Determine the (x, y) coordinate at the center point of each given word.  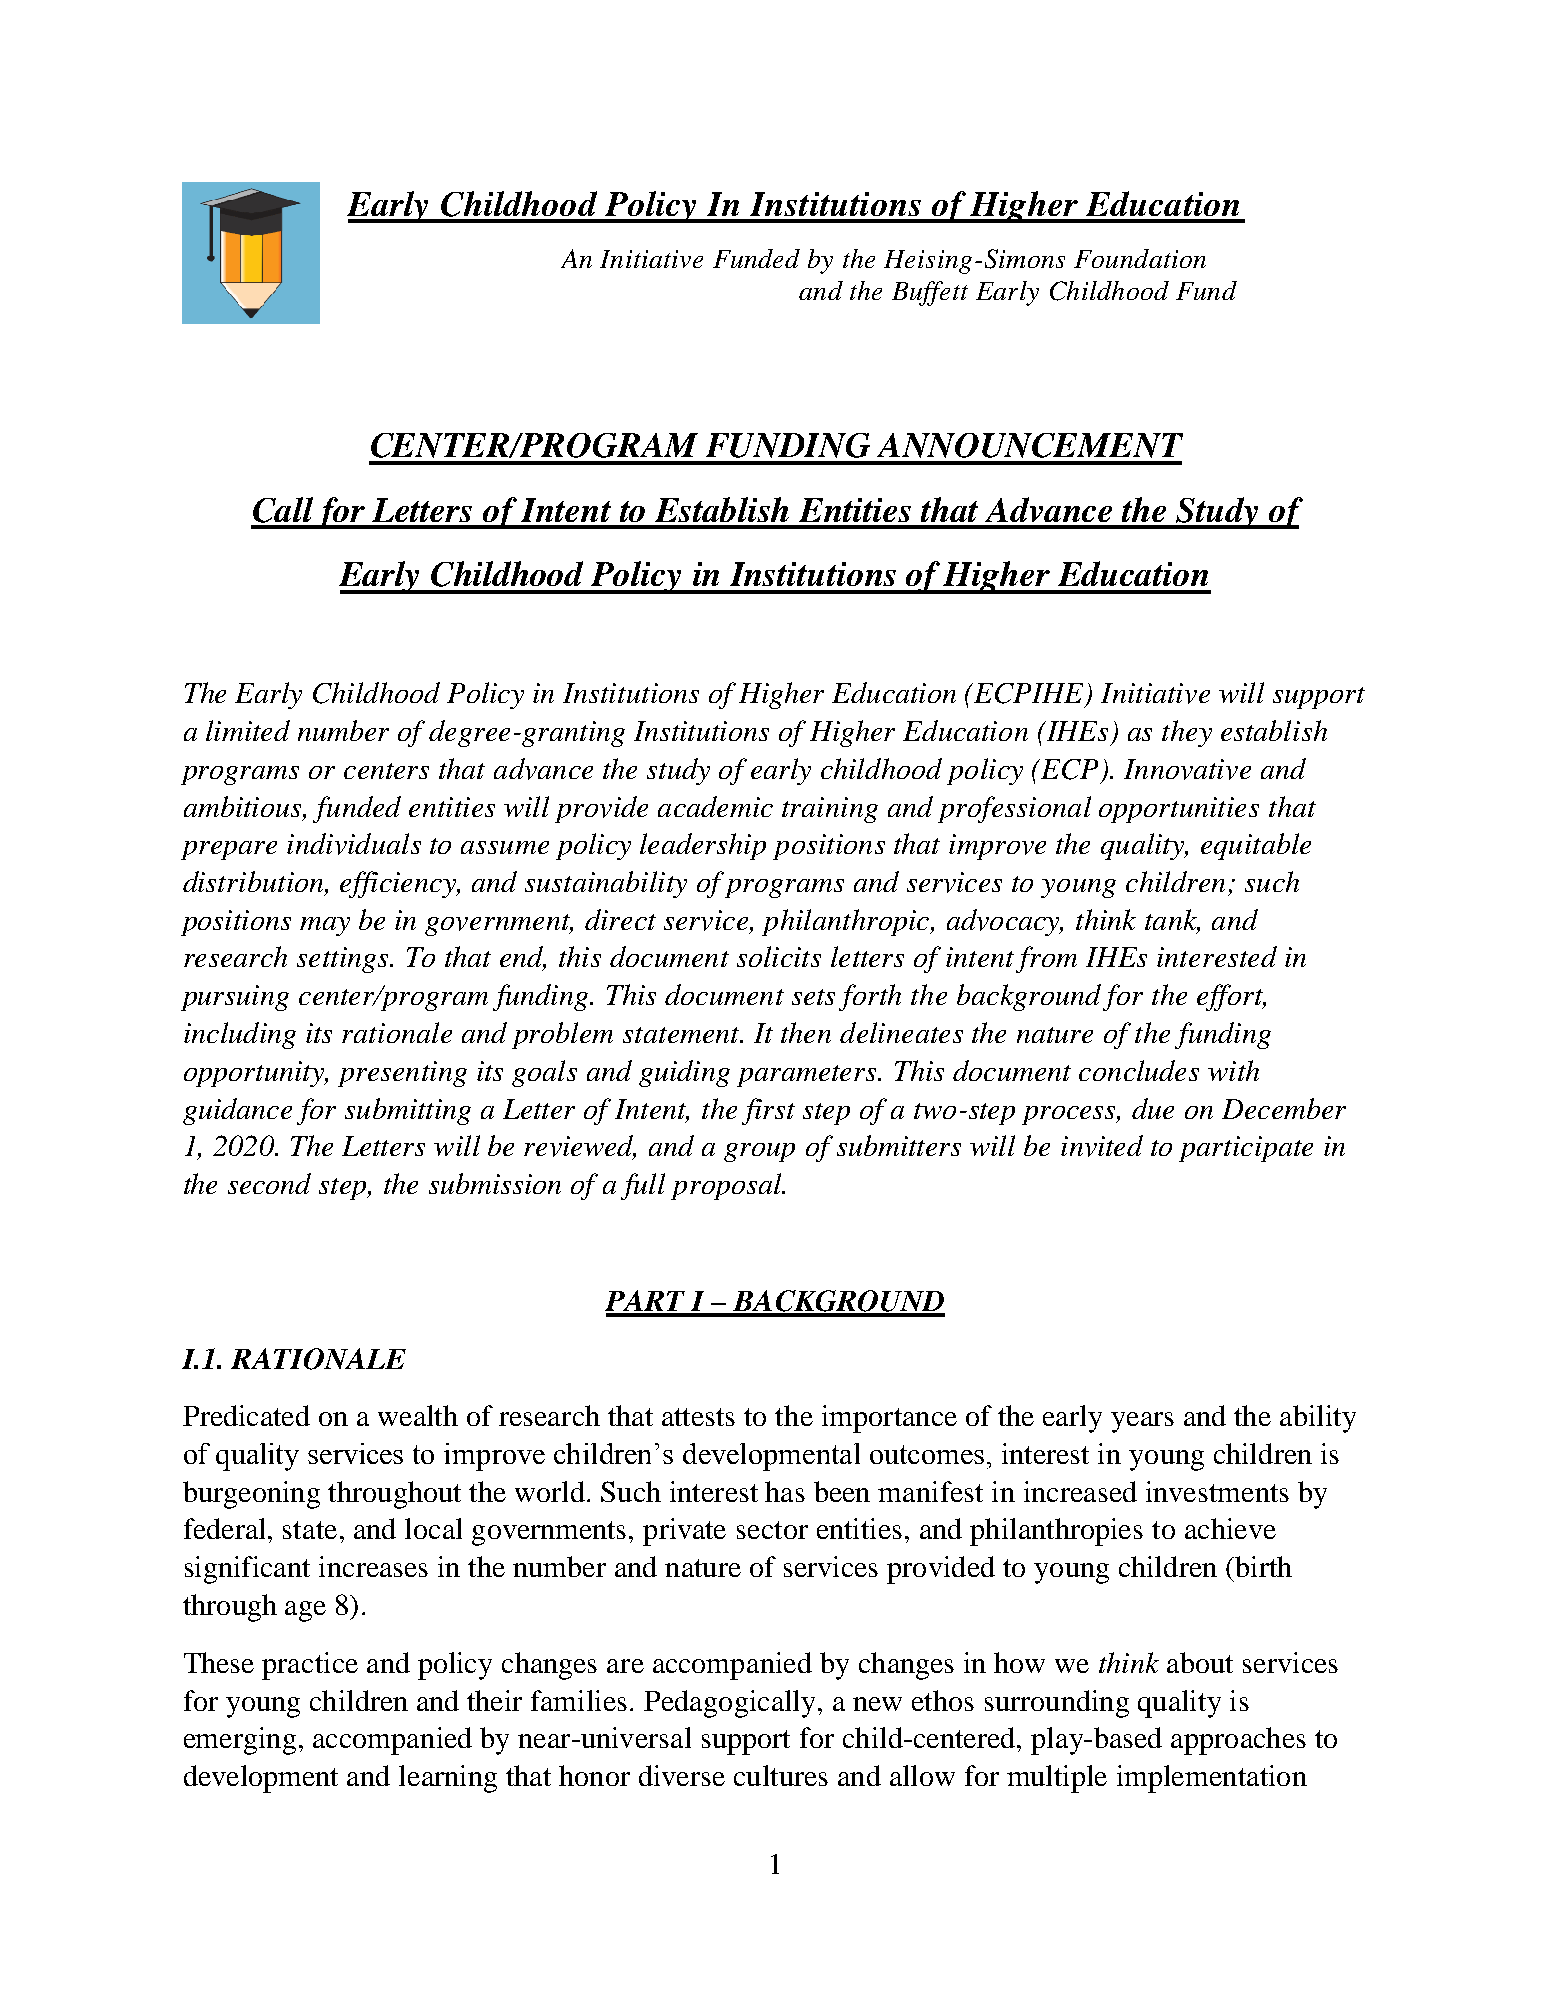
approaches (1238, 1741)
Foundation (1140, 258)
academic (715, 806)
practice (310, 1666)
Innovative (1187, 769)
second (269, 1183)
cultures (781, 1775)
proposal (727, 1186)
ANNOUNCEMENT (1030, 445)
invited (1102, 1146)
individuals (354, 844)
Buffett (930, 293)
